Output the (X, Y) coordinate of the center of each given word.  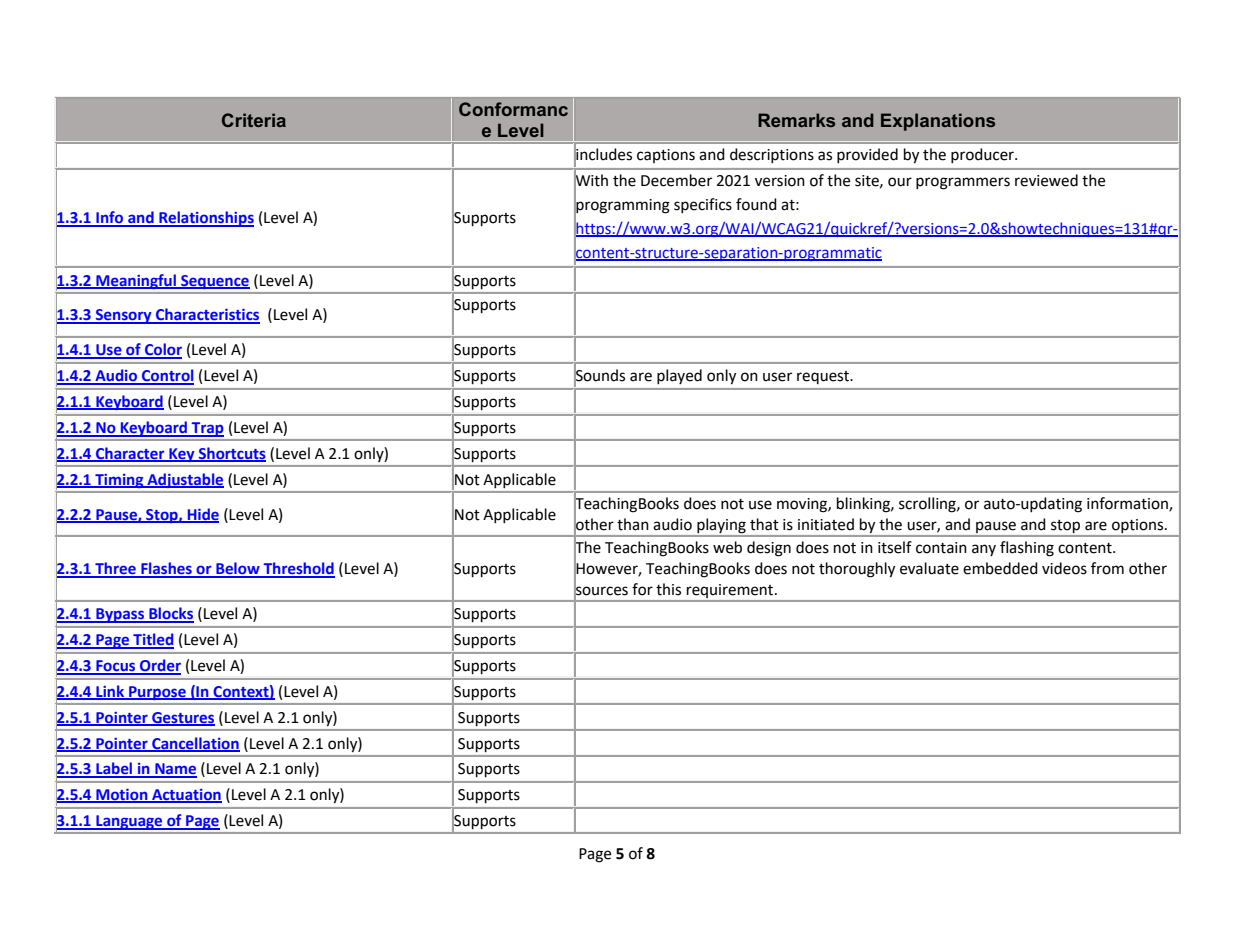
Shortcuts (231, 454)
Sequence (214, 282)
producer (983, 155)
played (679, 376)
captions (666, 156)
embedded (1000, 568)
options (1139, 526)
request (824, 377)
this (668, 589)
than (633, 524)
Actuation (186, 796)
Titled (152, 640)
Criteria (254, 120)
